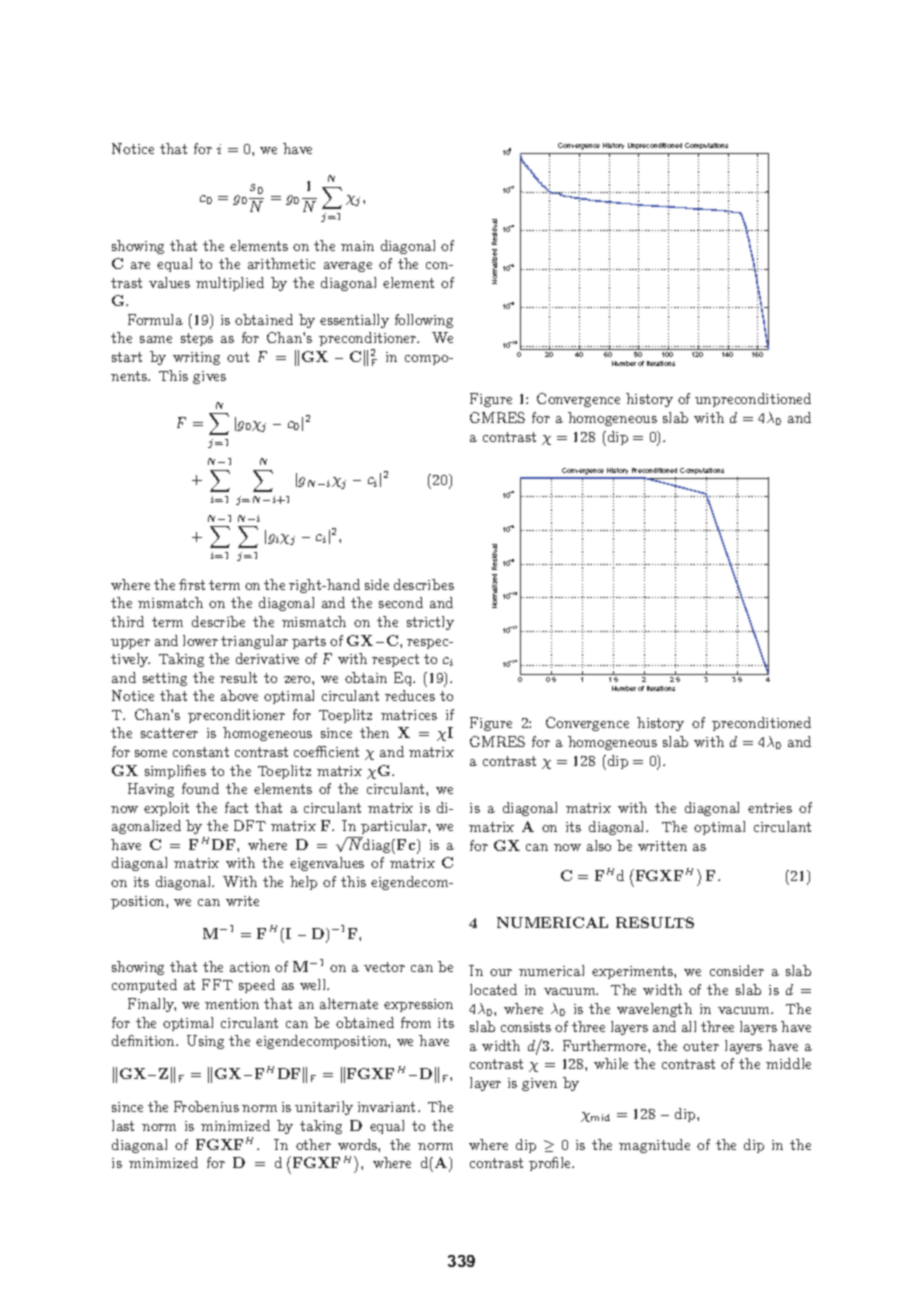 Image resolution: width=924 pixels, height=1308 pixels. I want to click on written, so click(662, 846).
